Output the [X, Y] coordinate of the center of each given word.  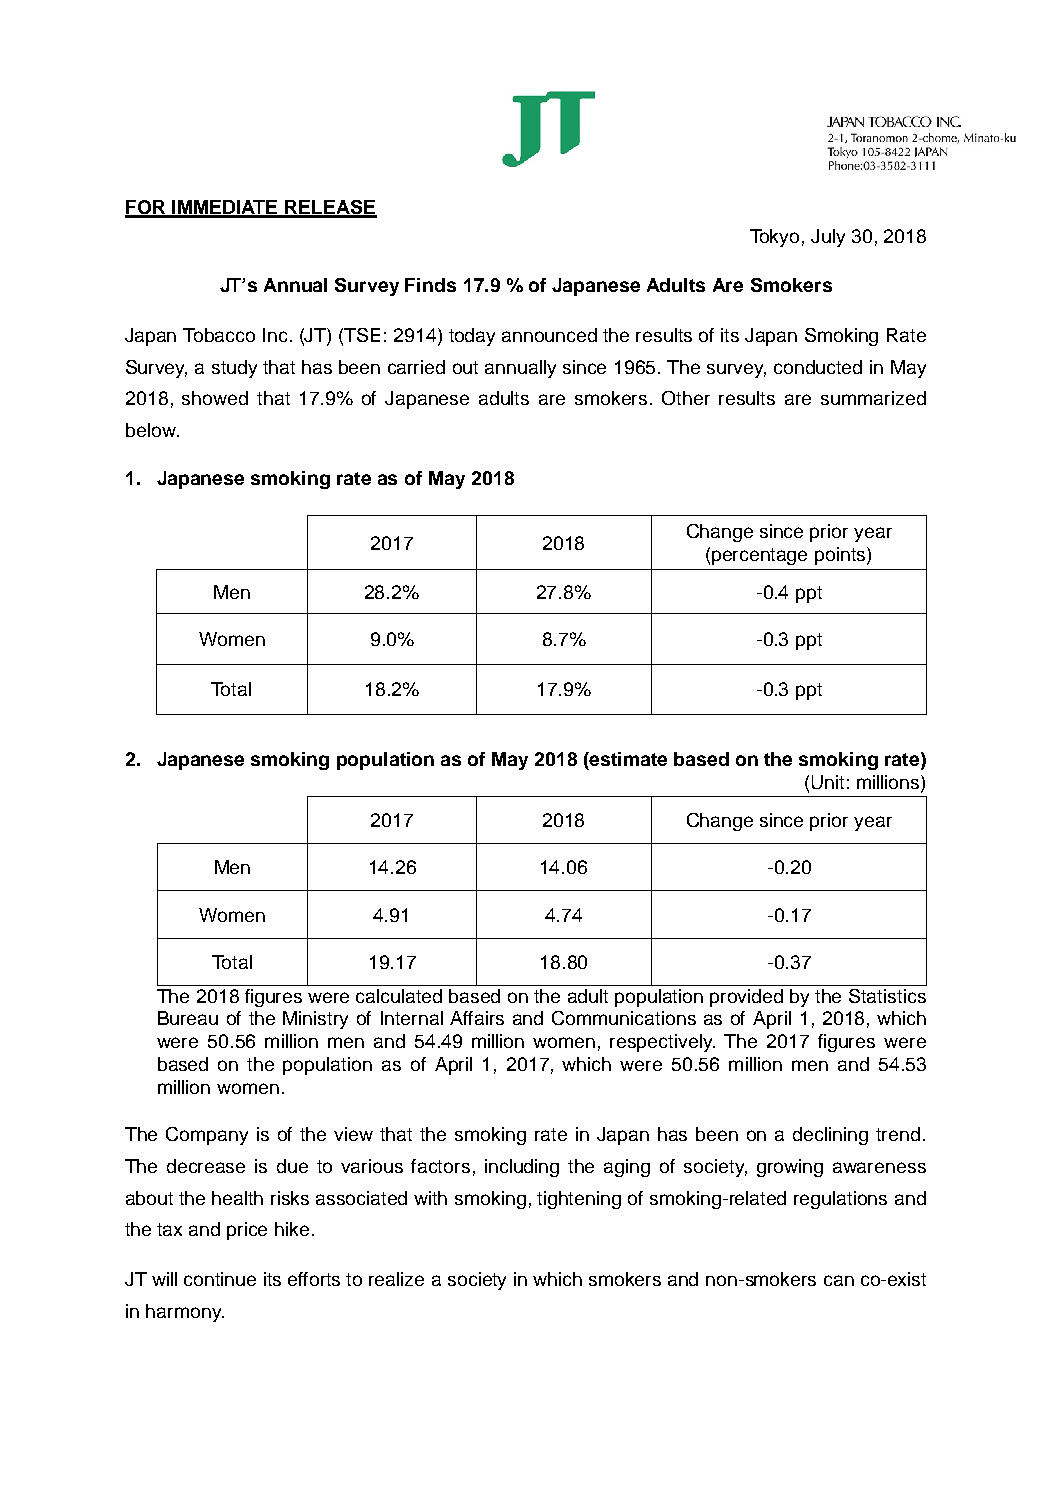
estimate [627, 759]
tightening [579, 1200]
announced [549, 335]
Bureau [188, 1018]
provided [746, 998]
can [839, 1280]
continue [220, 1279]
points [841, 556]
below [152, 430]
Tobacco [219, 335]
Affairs [477, 1018]
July [828, 238]
